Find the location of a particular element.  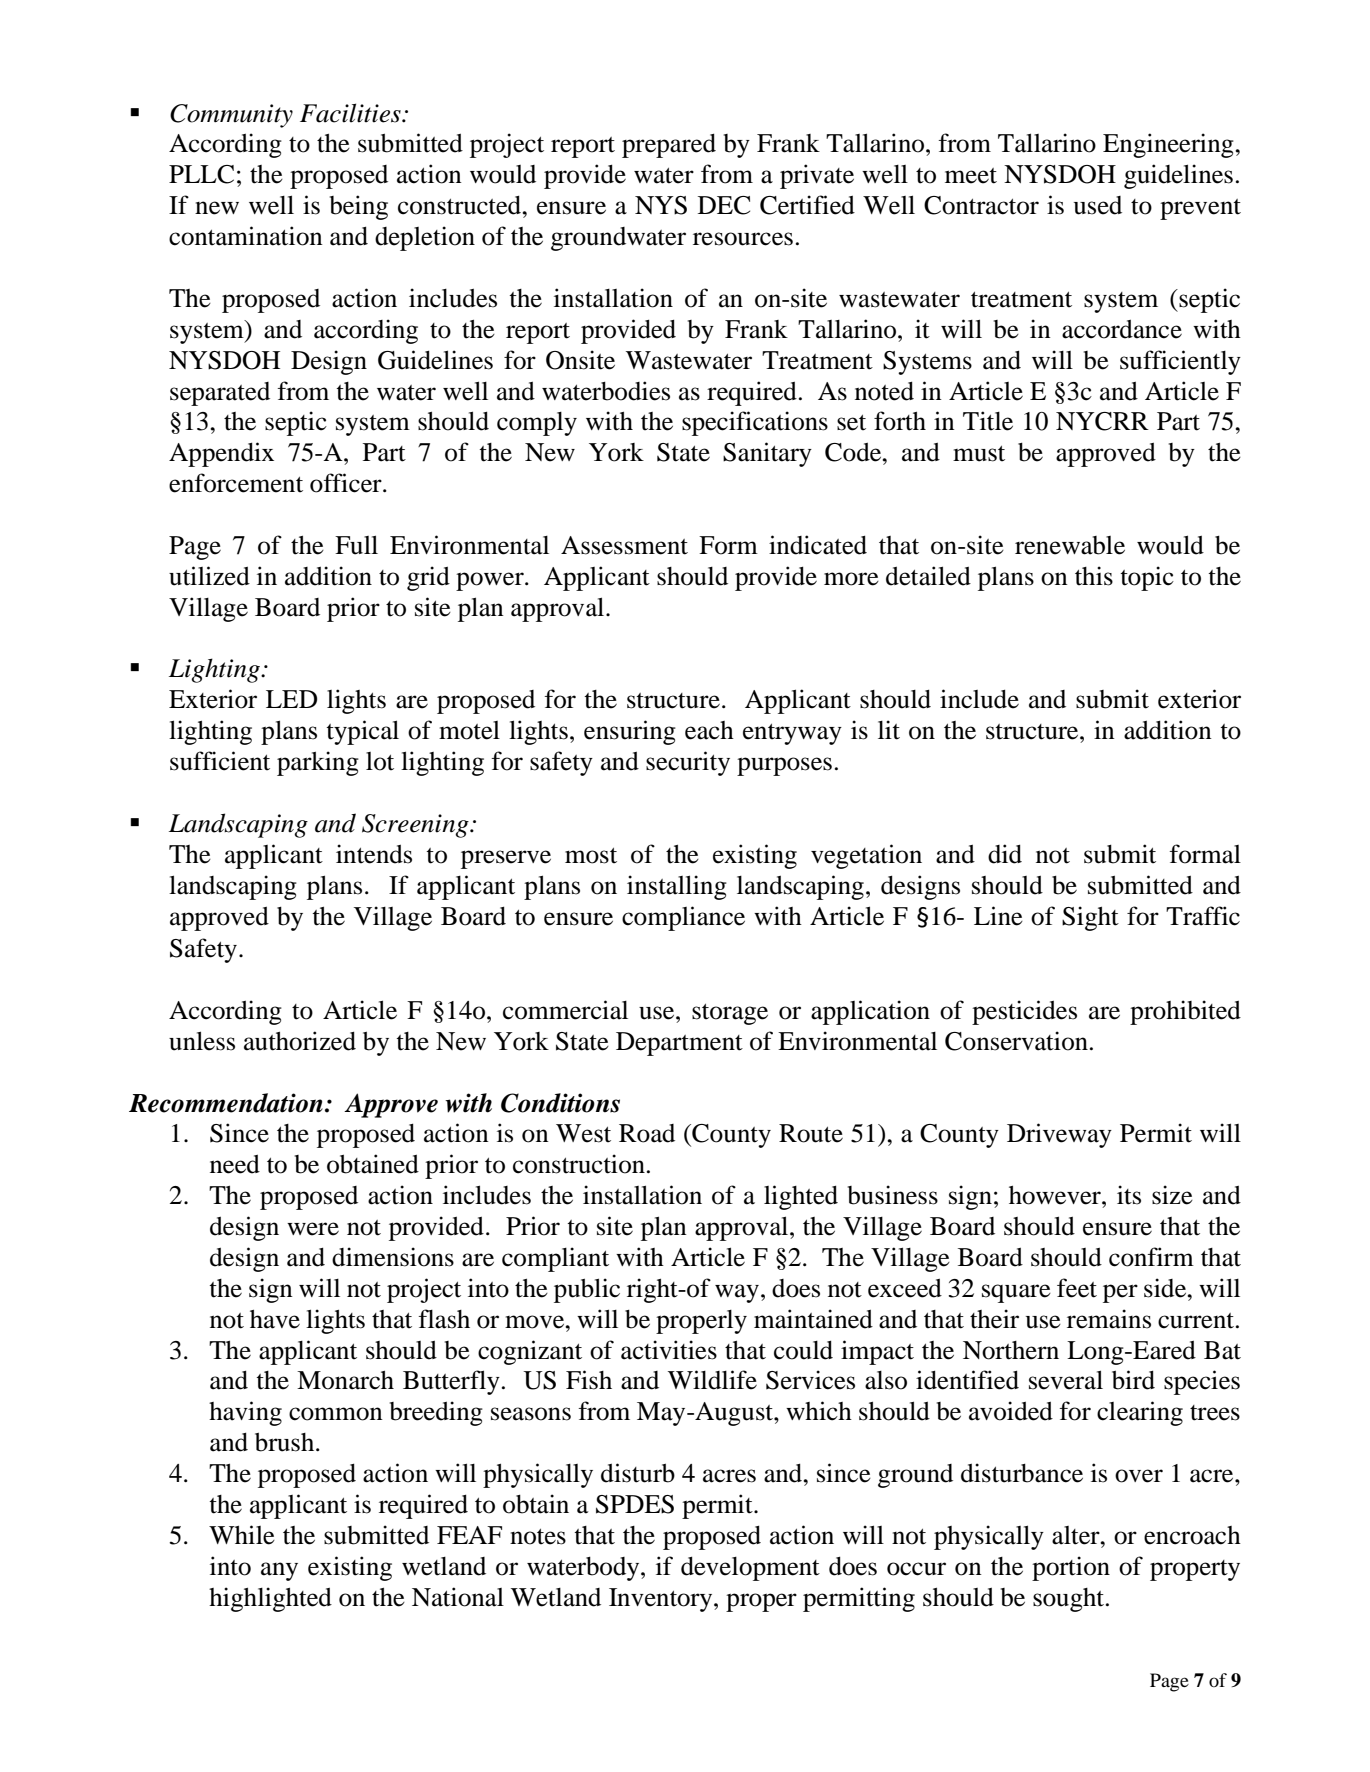

Sanitary is located at coordinates (767, 454).
